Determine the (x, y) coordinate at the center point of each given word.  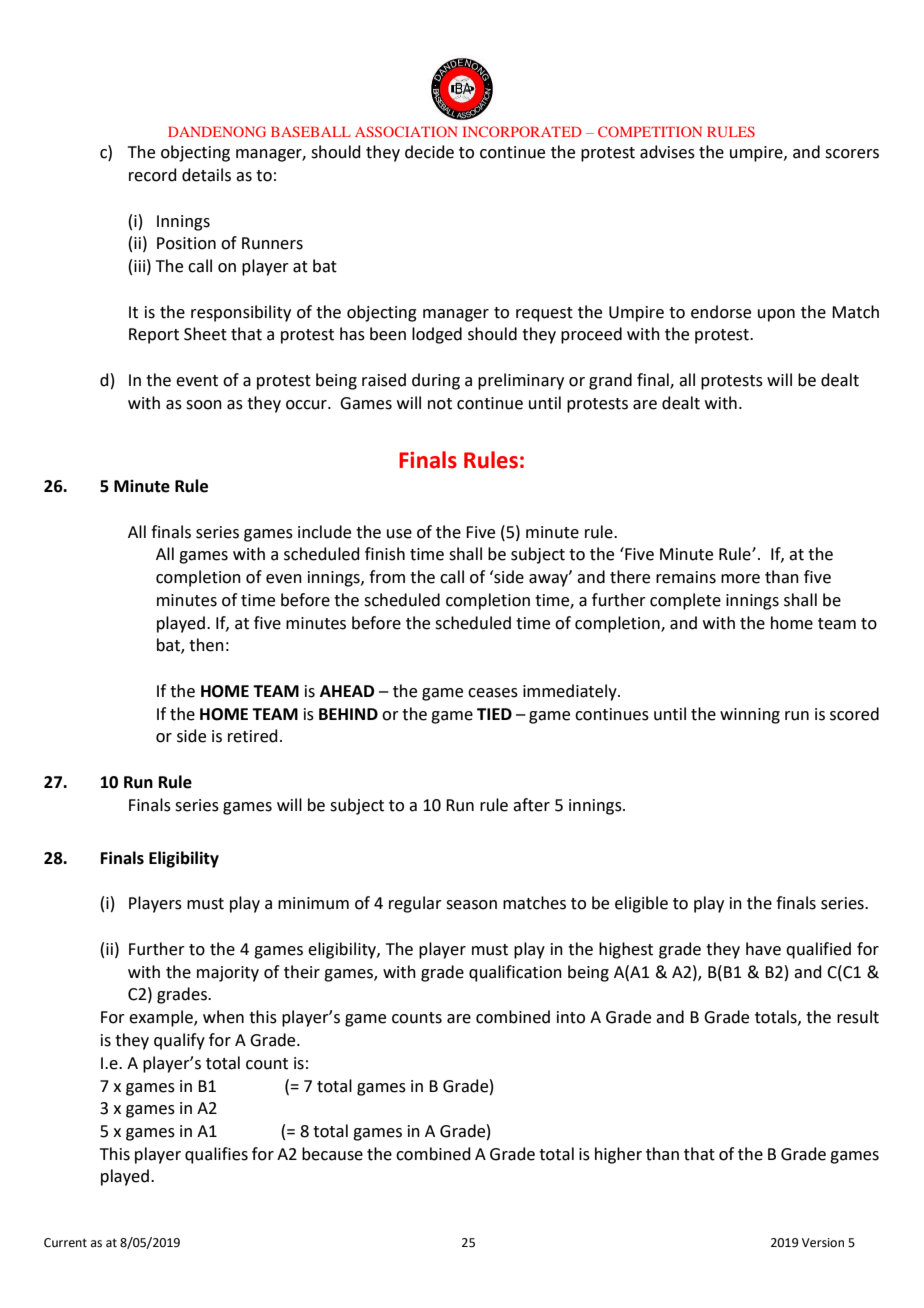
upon (776, 315)
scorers (852, 154)
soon (204, 405)
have (763, 949)
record (153, 175)
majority (228, 974)
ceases (493, 693)
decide (429, 152)
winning (750, 716)
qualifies (216, 1155)
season (471, 905)
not (440, 404)
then (206, 645)
